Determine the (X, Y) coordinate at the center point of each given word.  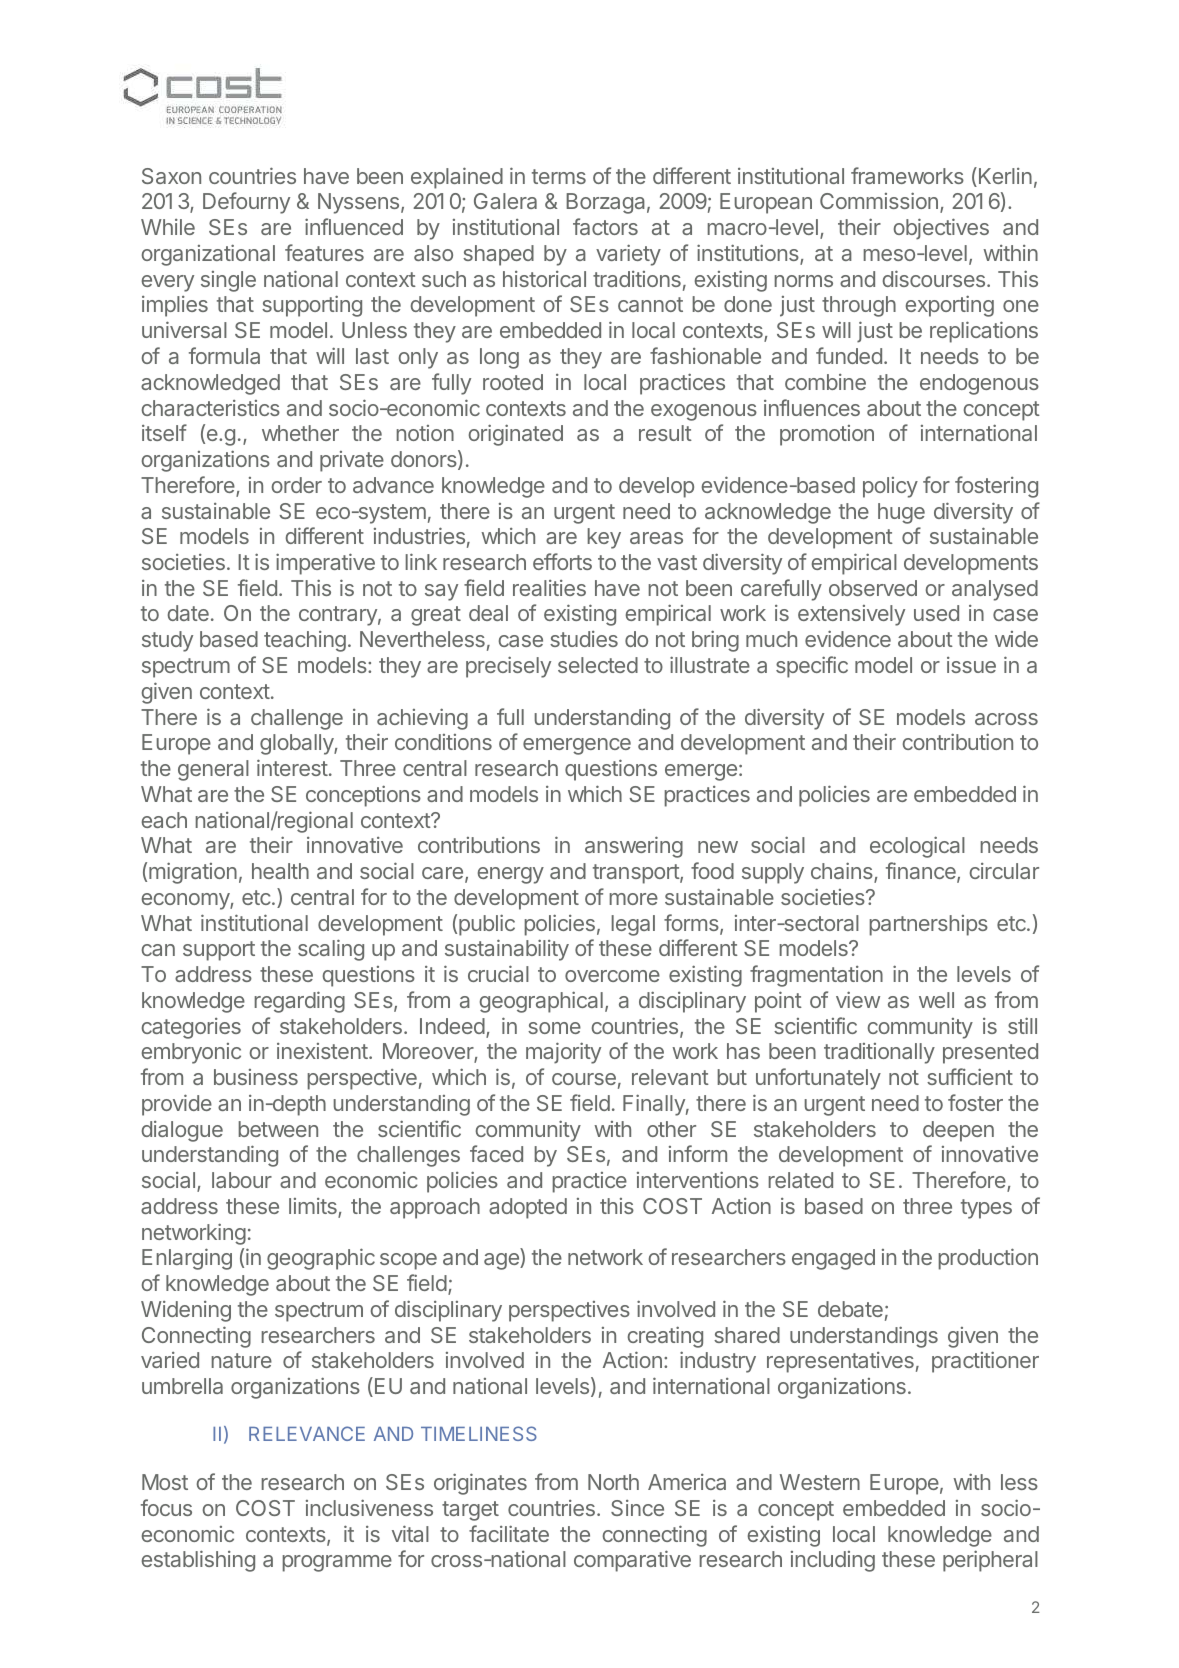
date (188, 613)
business (256, 1077)
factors (605, 226)
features (324, 252)
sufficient (970, 1076)
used (936, 613)
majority (563, 1053)
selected (598, 665)
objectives (941, 229)
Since (637, 1508)
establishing (198, 1561)
